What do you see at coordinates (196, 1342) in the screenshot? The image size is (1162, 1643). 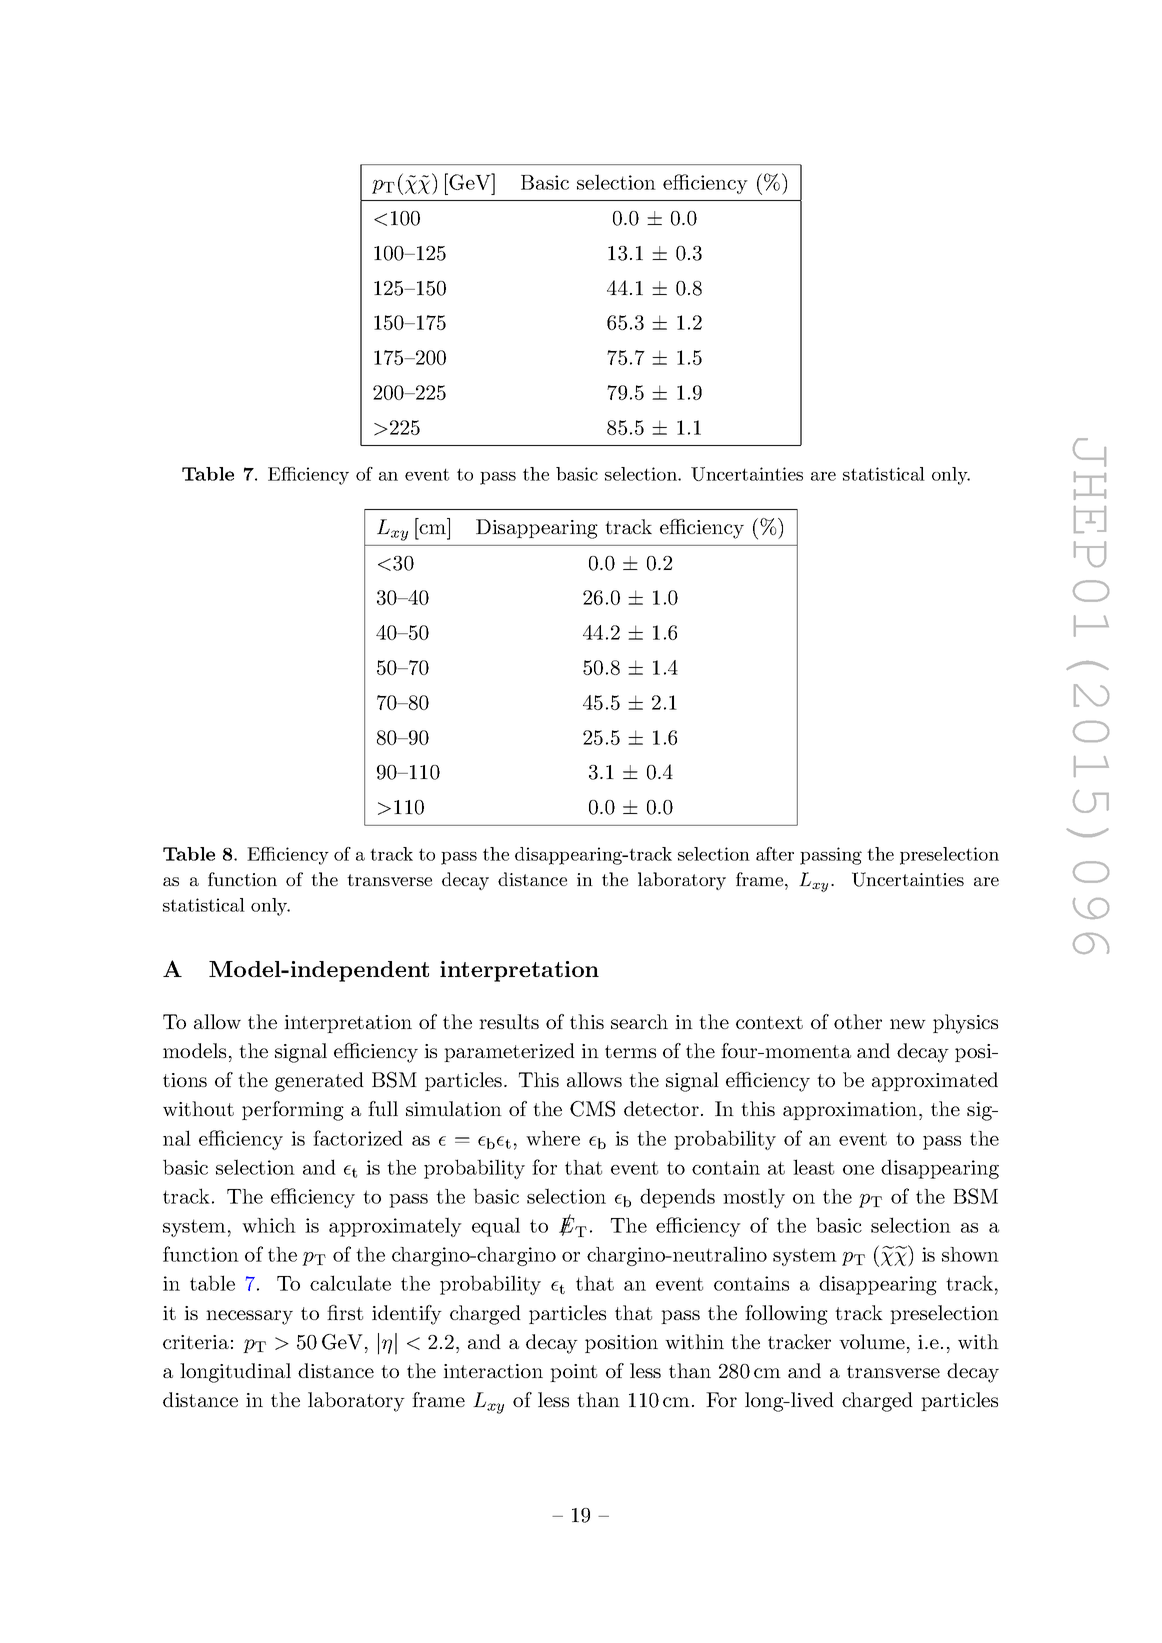 I see `criteria` at bounding box center [196, 1342].
